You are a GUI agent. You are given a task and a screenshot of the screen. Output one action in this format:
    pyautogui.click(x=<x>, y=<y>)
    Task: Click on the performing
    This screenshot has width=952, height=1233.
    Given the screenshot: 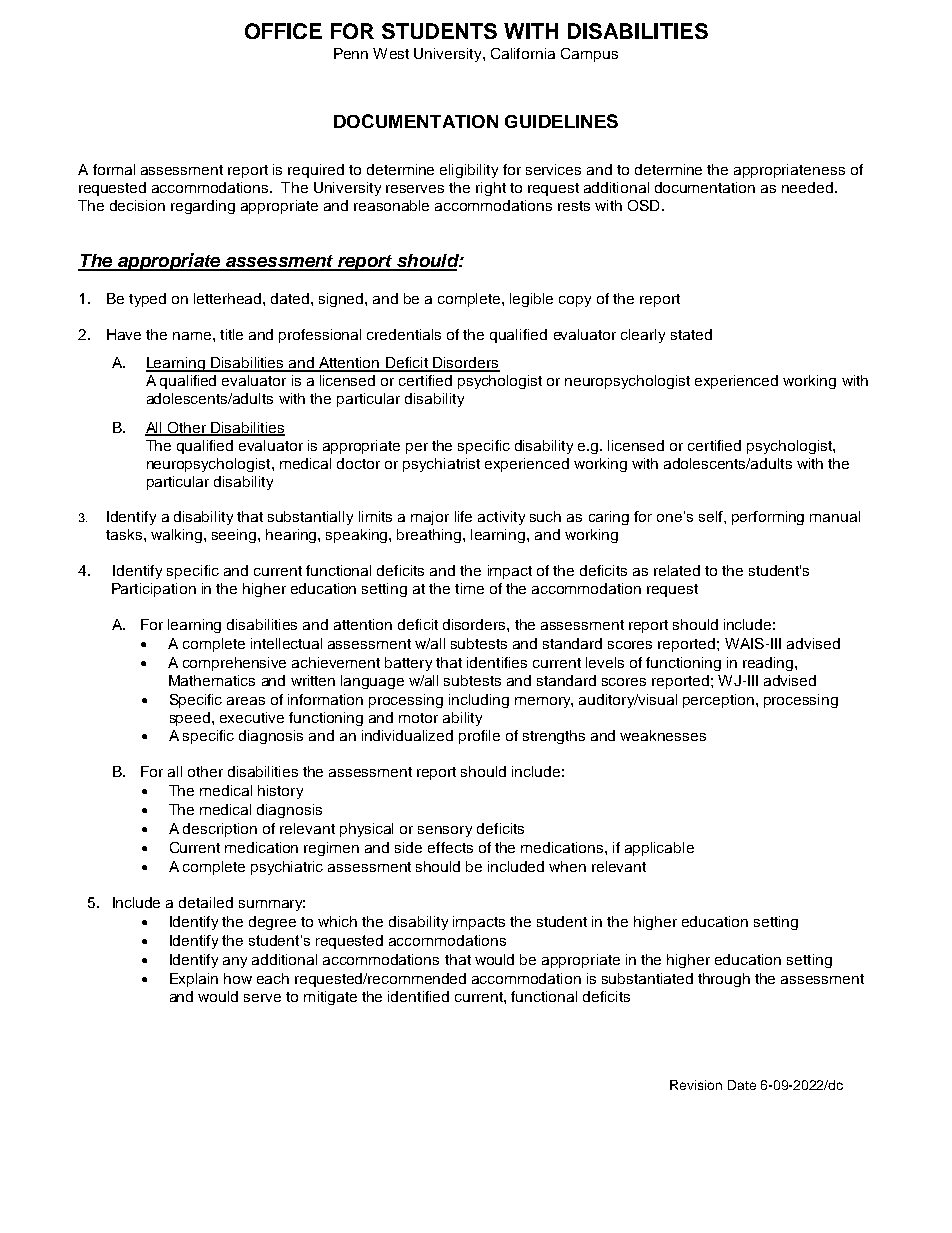 What is the action you would take?
    pyautogui.click(x=768, y=518)
